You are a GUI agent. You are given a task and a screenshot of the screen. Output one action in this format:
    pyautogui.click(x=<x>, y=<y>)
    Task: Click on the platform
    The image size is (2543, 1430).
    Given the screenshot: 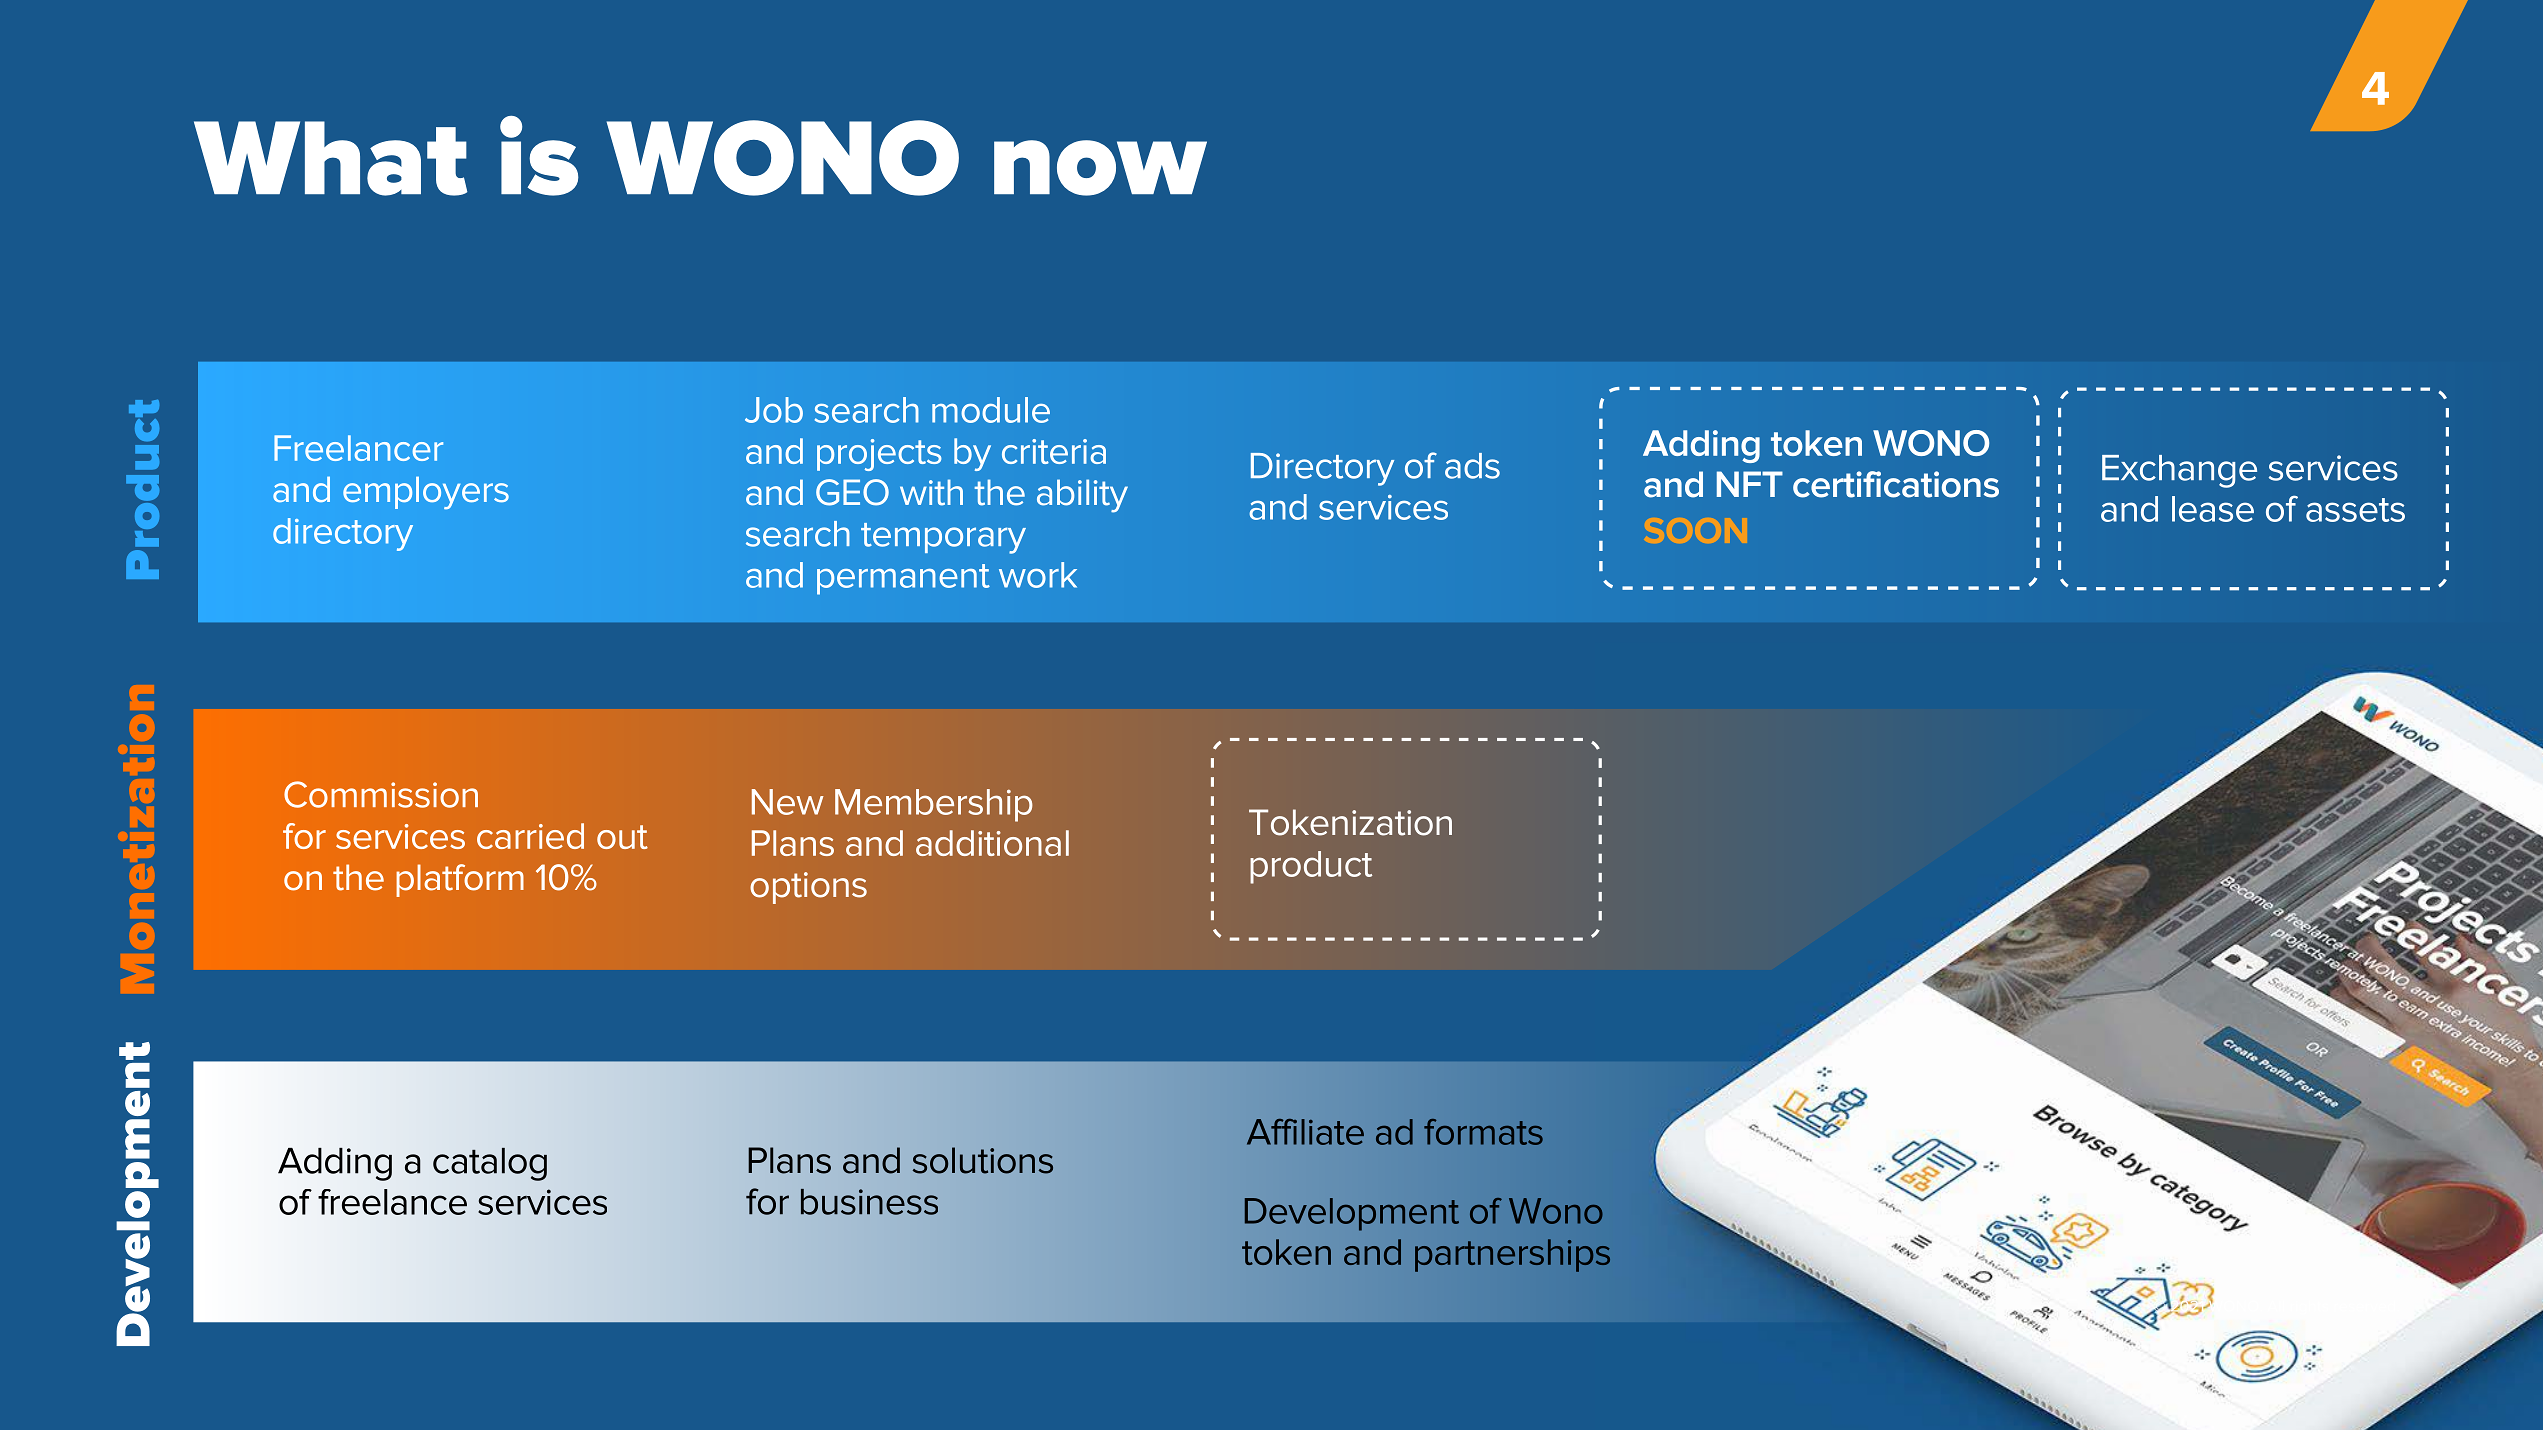 What is the action you would take?
    pyautogui.click(x=460, y=880)
